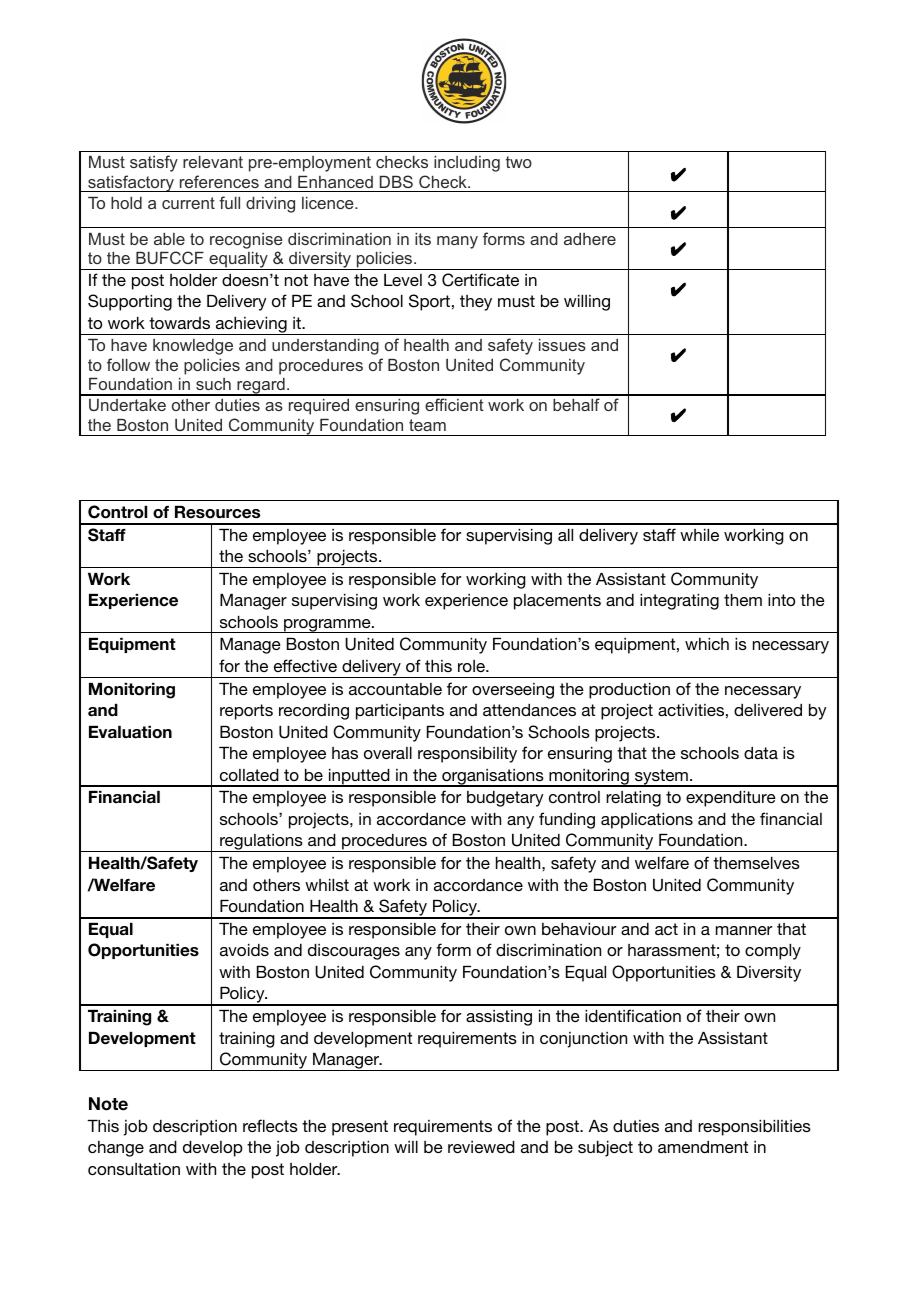 The height and width of the screenshot is (1307, 924). What do you see at coordinates (467, 164) in the screenshot?
I see `including` at bounding box center [467, 164].
